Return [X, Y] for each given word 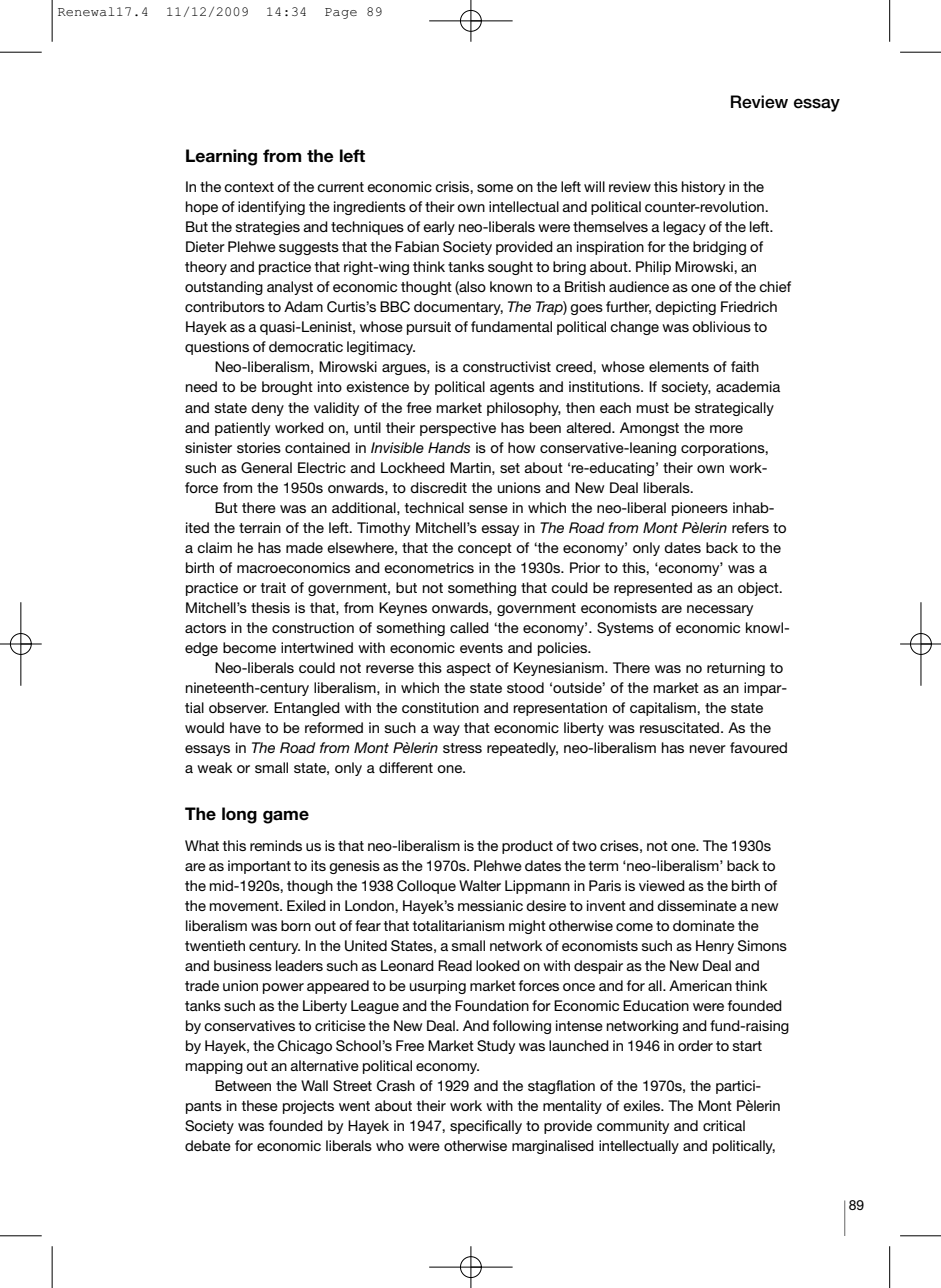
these [260, 1105]
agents [512, 388]
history [703, 188]
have [245, 727]
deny [267, 409]
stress [462, 748]
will [594, 186]
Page [341, 13]
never [708, 749]
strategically [734, 409]
